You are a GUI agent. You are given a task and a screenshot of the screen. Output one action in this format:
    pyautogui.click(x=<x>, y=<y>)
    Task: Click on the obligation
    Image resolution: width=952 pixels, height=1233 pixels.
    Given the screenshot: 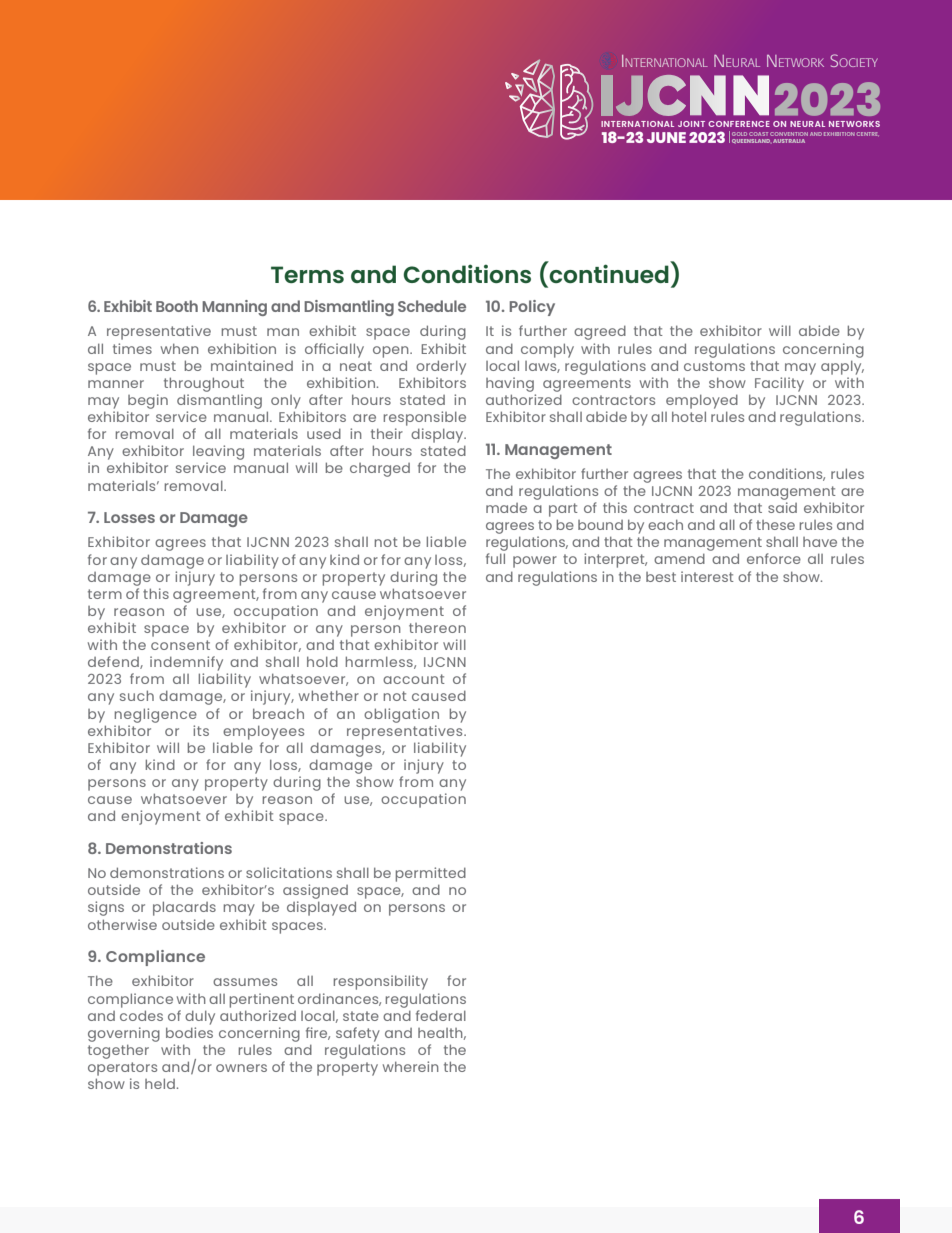 What is the action you would take?
    pyautogui.click(x=401, y=715)
